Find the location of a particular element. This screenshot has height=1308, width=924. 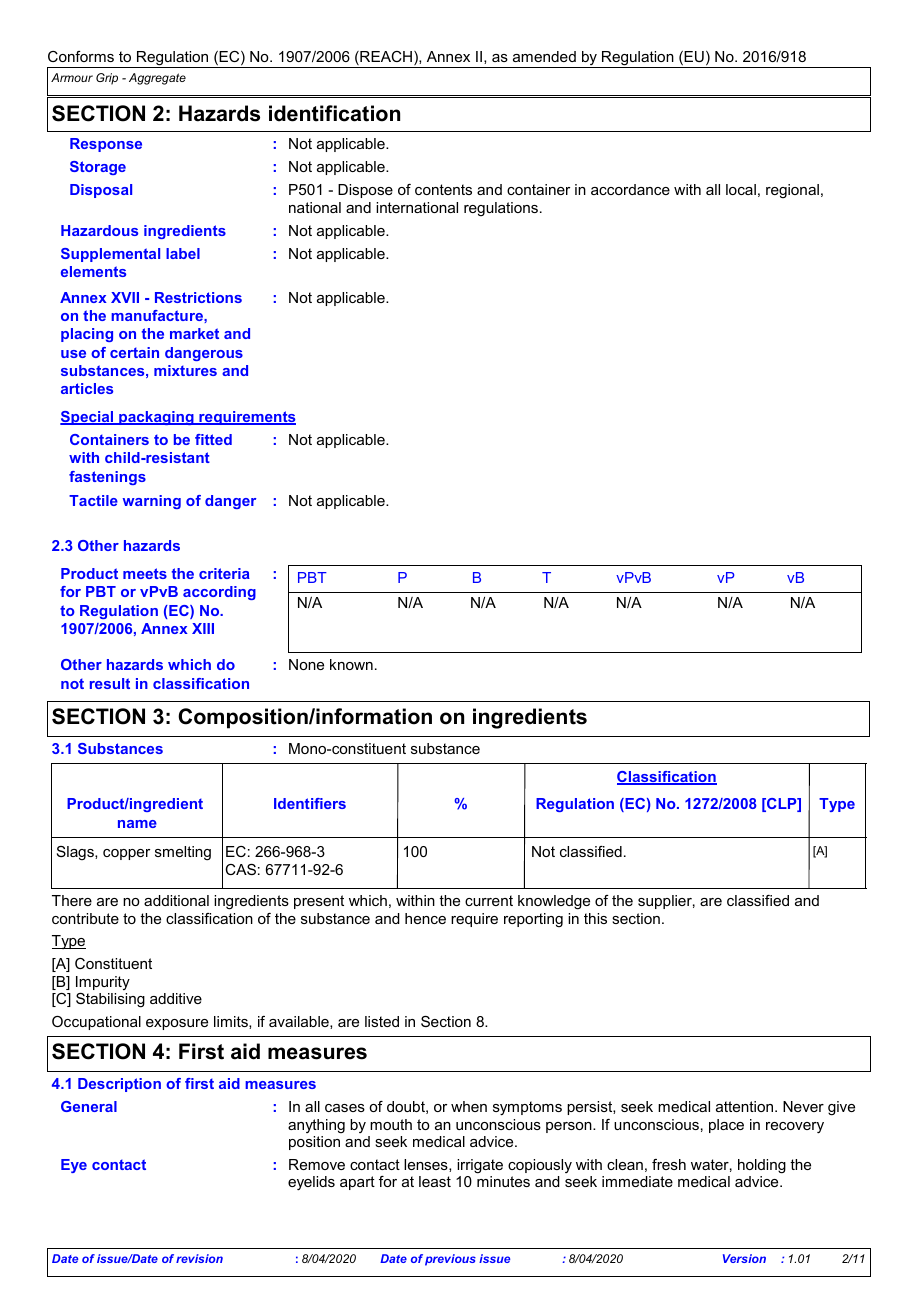

current is located at coordinates (489, 900).
